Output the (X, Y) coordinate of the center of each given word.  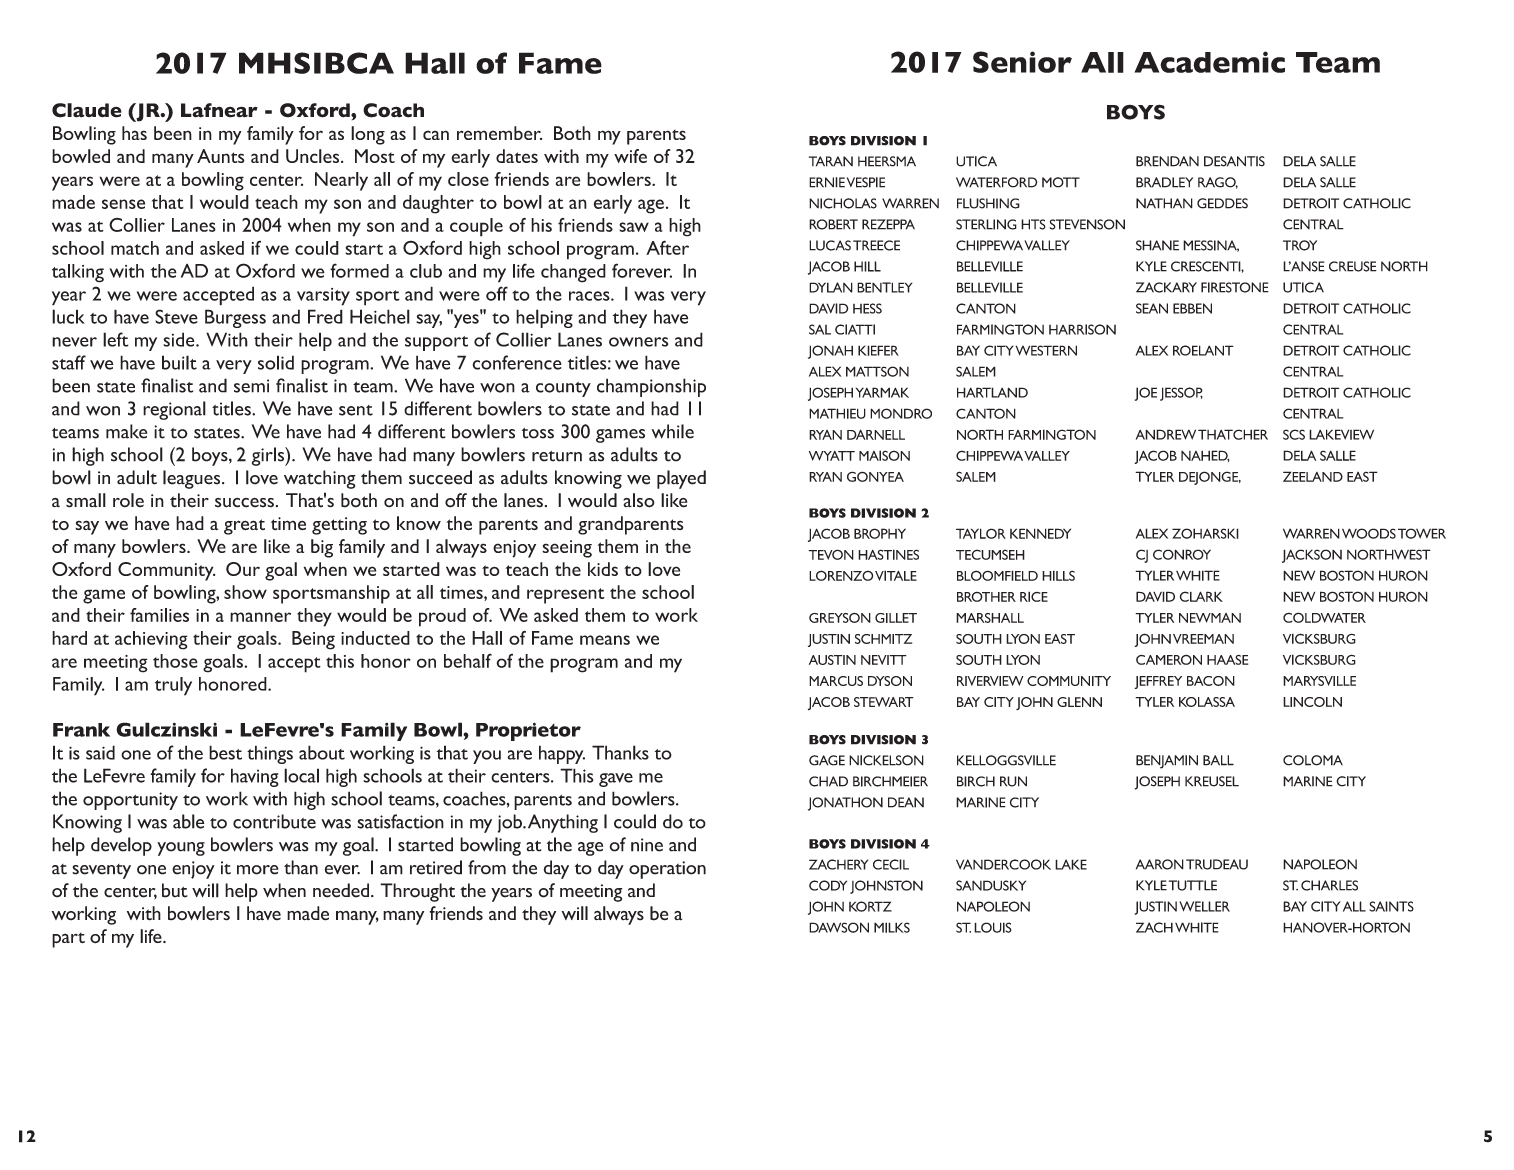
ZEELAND (1313, 476)
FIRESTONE (1235, 287)
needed (342, 890)
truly (173, 686)
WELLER (1204, 906)
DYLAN (831, 287)
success (244, 503)
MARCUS (836, 681)
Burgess (235, 318)
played (681, 479)
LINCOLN (1312, 702)
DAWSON (839, 927)
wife (630, 156)
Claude (87, 110)
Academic (1209, 62)
